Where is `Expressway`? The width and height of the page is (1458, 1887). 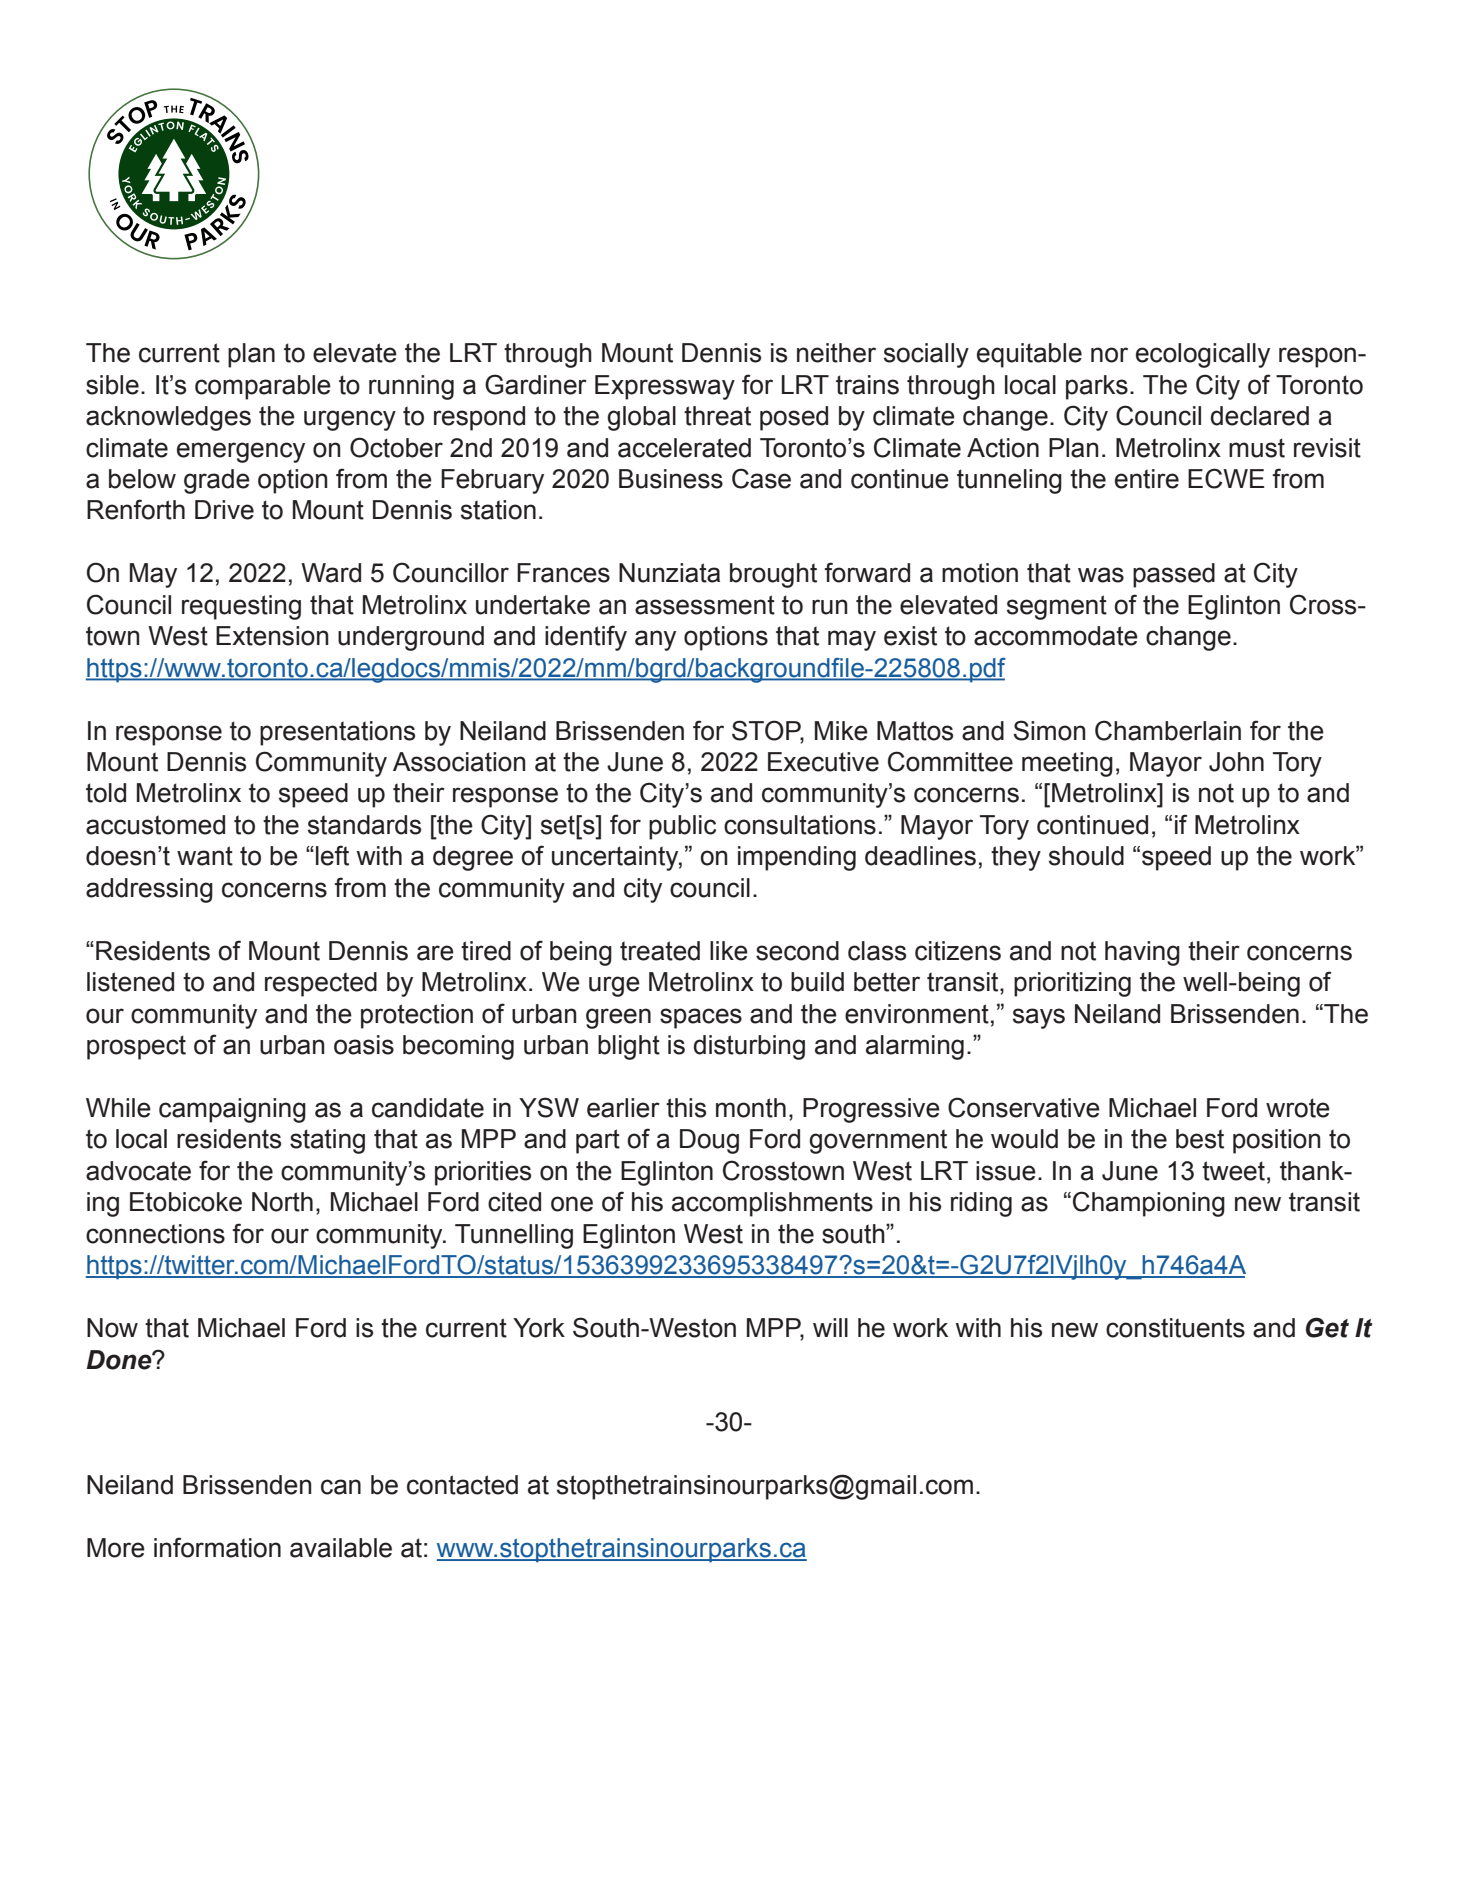
Expressway is located at coordinates (665, 387).
